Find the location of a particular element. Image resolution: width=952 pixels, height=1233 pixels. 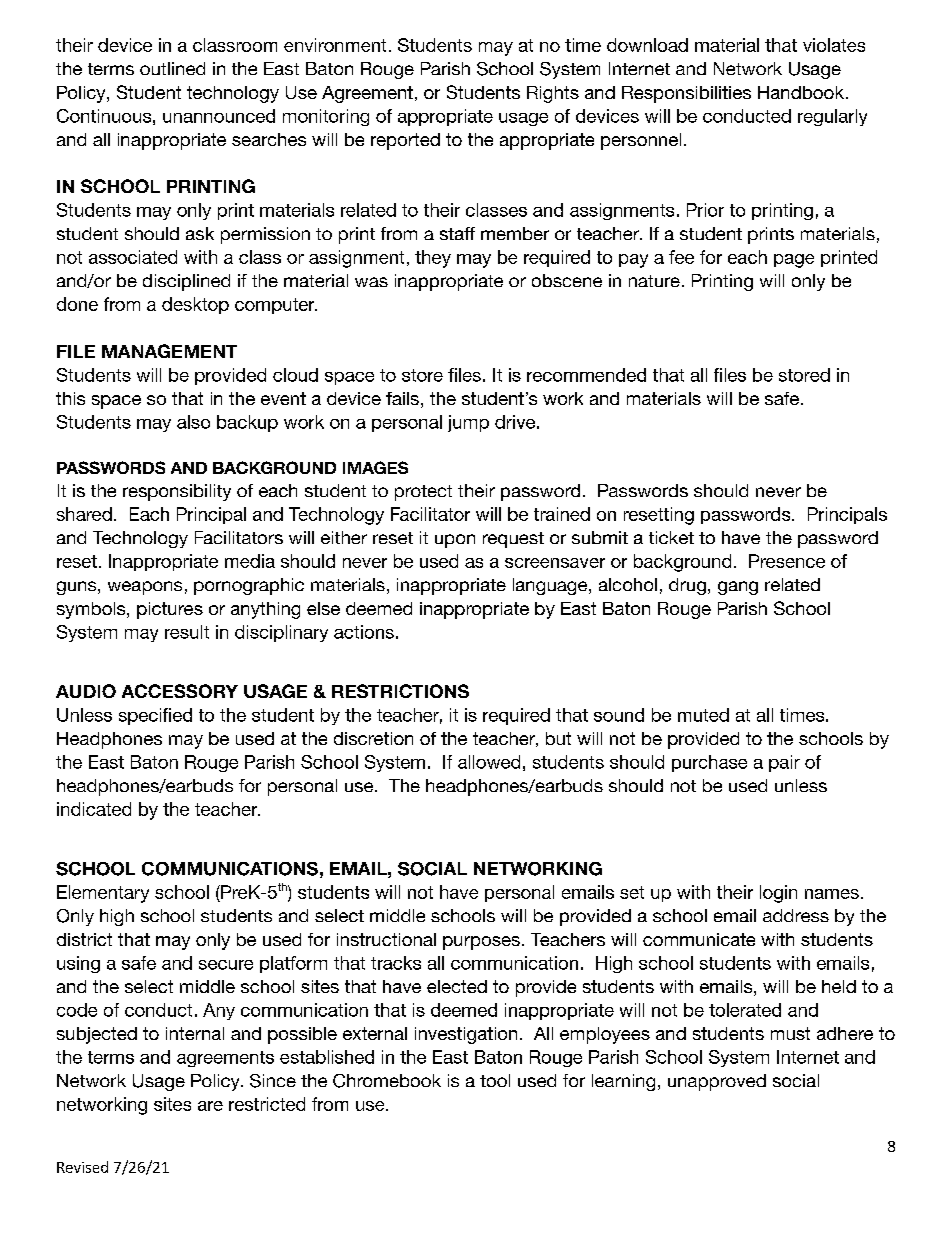

pictures is located at coordinates (170, 610).
